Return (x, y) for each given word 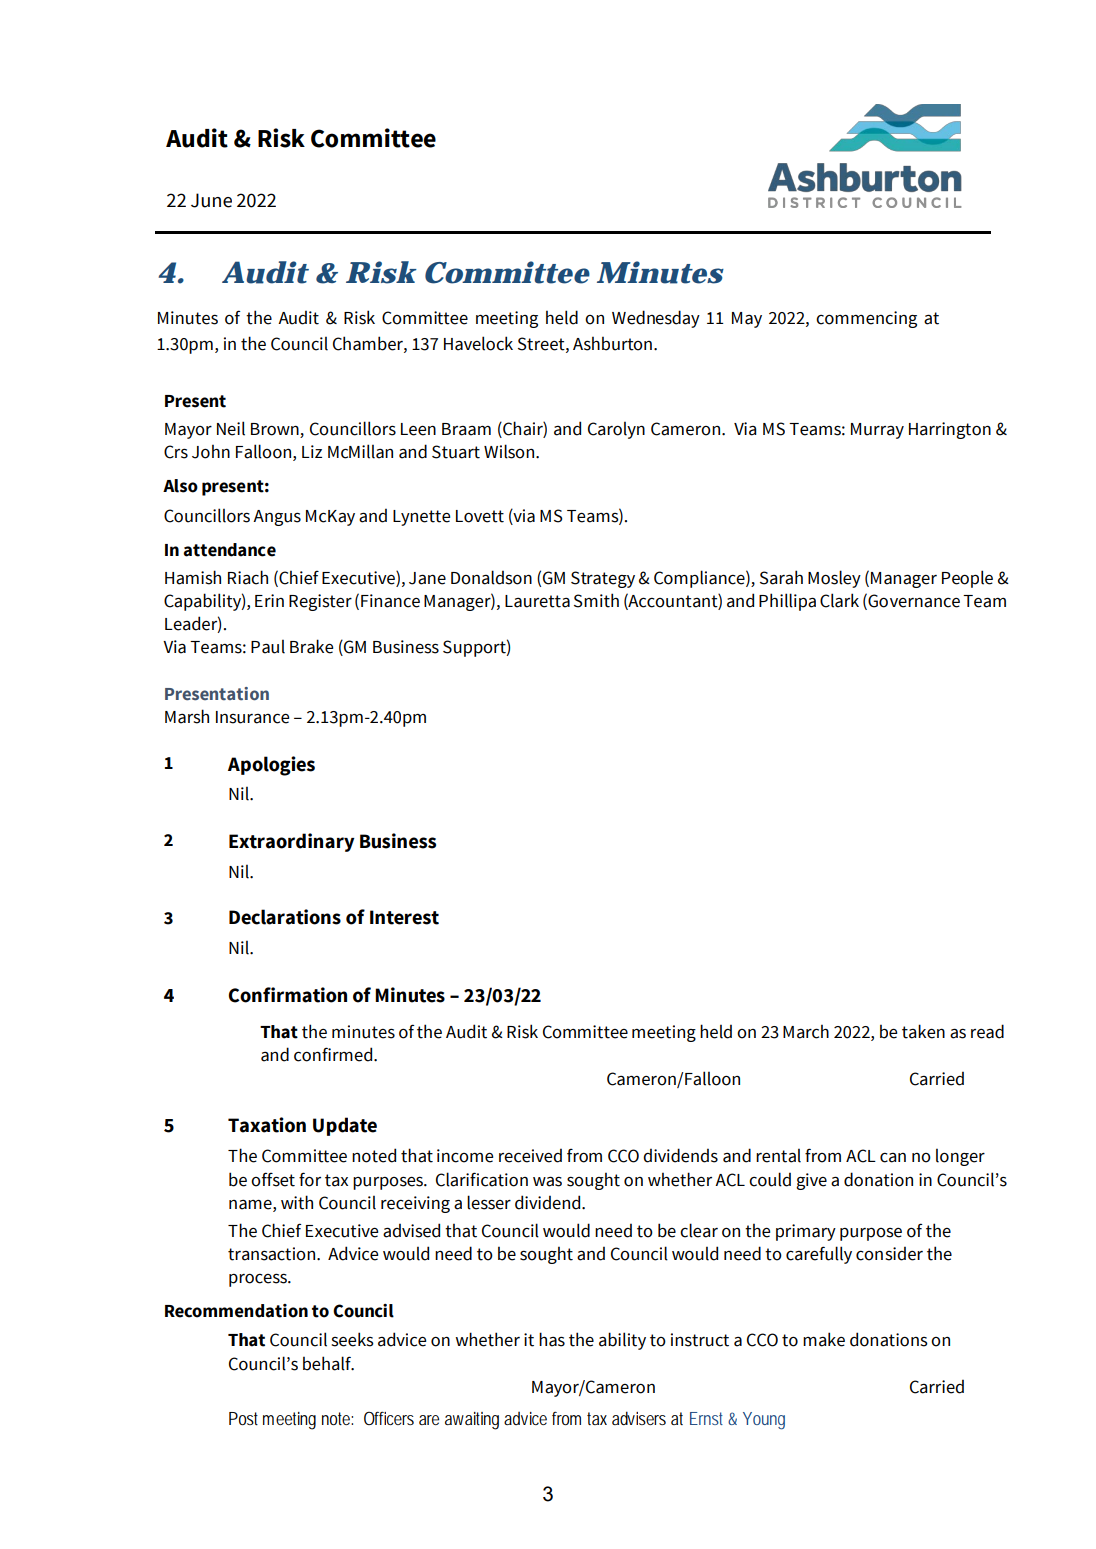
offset (273, 1179)
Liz (312, 451)
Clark (839, 600)
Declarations (285, 917)
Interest (404, 917)
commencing (866, 319)
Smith (596, 600)
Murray (877, 431)
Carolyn (616, 430)
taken (923, 1031)
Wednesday (656, 319)
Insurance (252, 717)
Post (243, 1418)
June (211, 200)
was (547, 1181)
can (893, 1158)
